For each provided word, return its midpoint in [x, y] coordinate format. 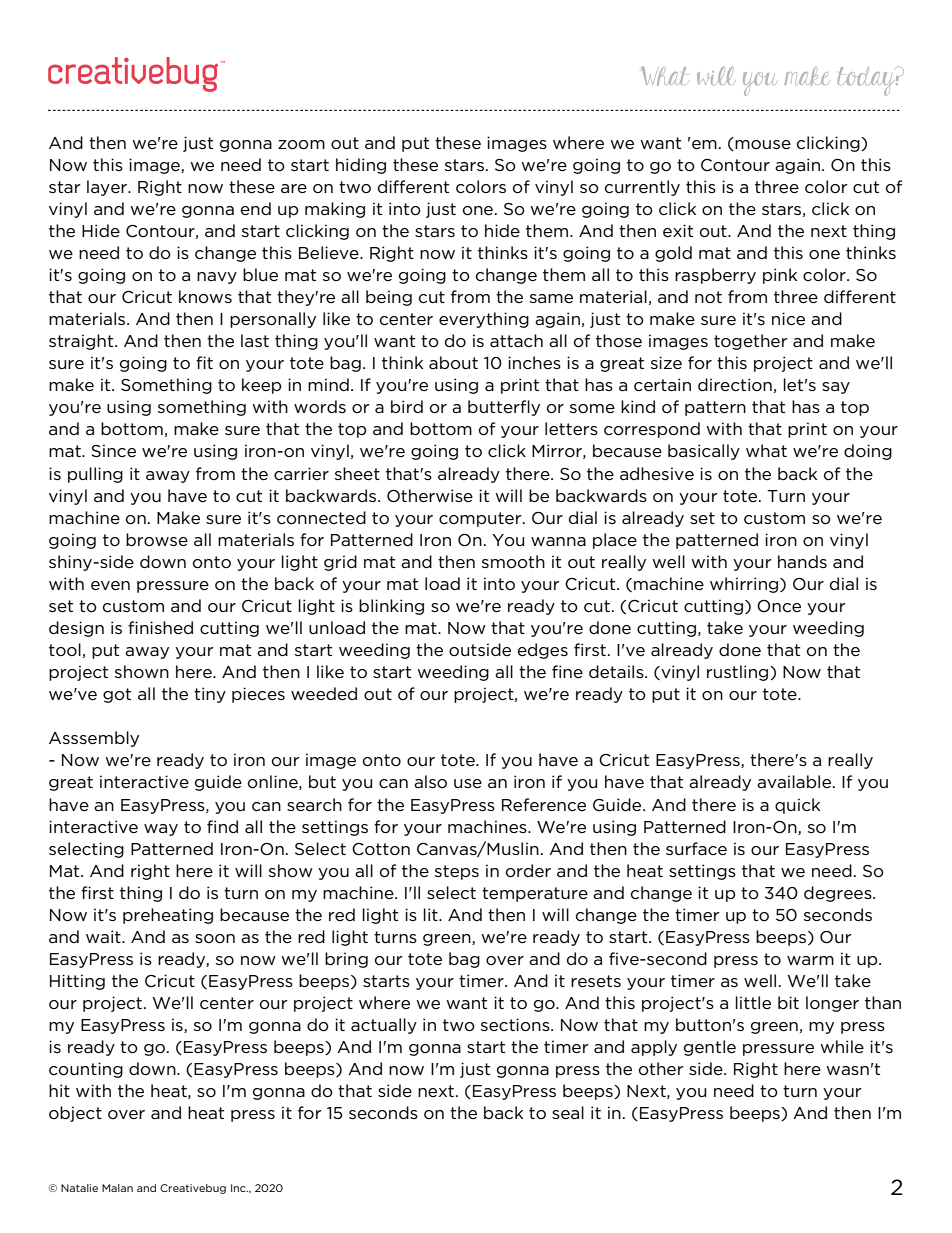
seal [568, 1113]
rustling [739, 673]
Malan [117, 1188]
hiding [361, 166]
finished [160, 628]
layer [108, 188]
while [842, 1047]
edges [543, 651]
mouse [763, 145]
